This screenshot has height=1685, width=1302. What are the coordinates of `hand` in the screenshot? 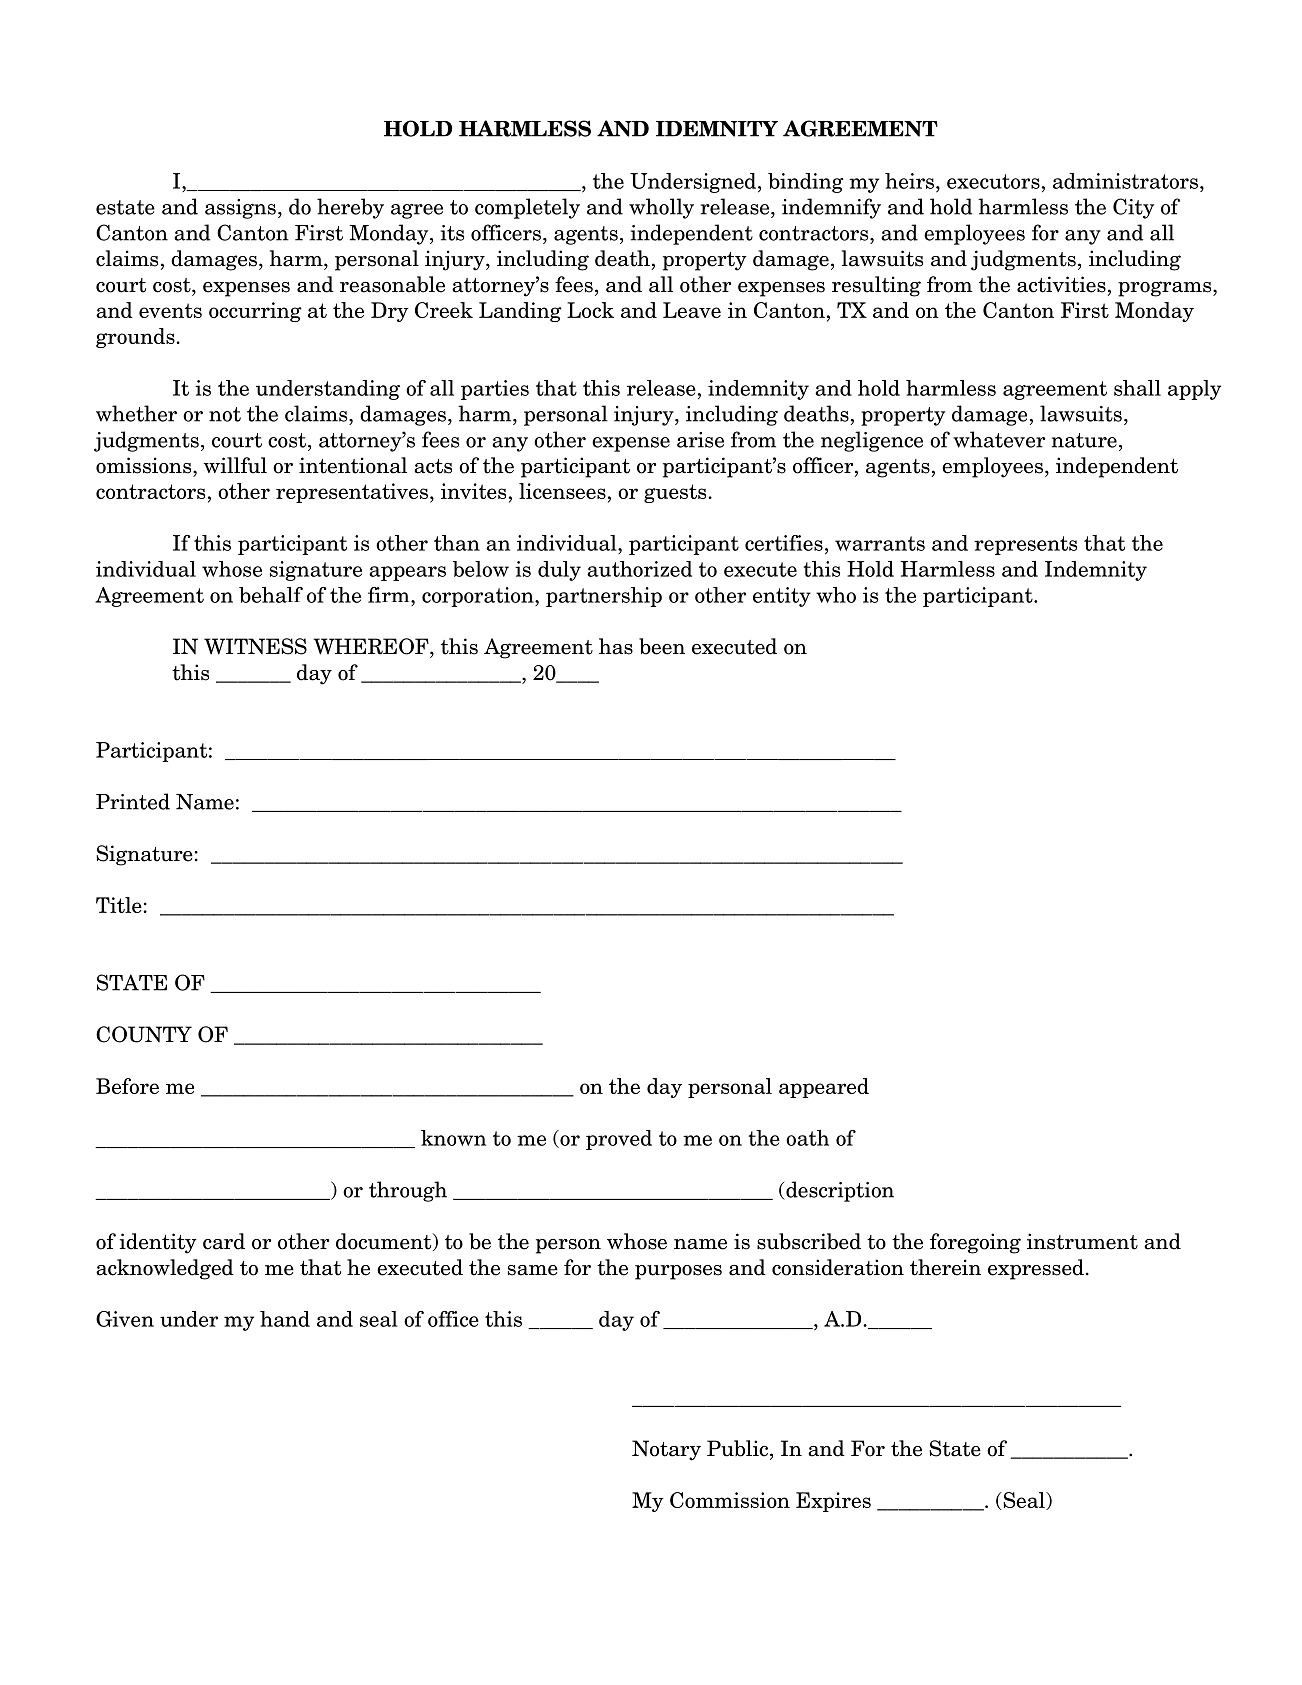 It's located at (285, 1319).
